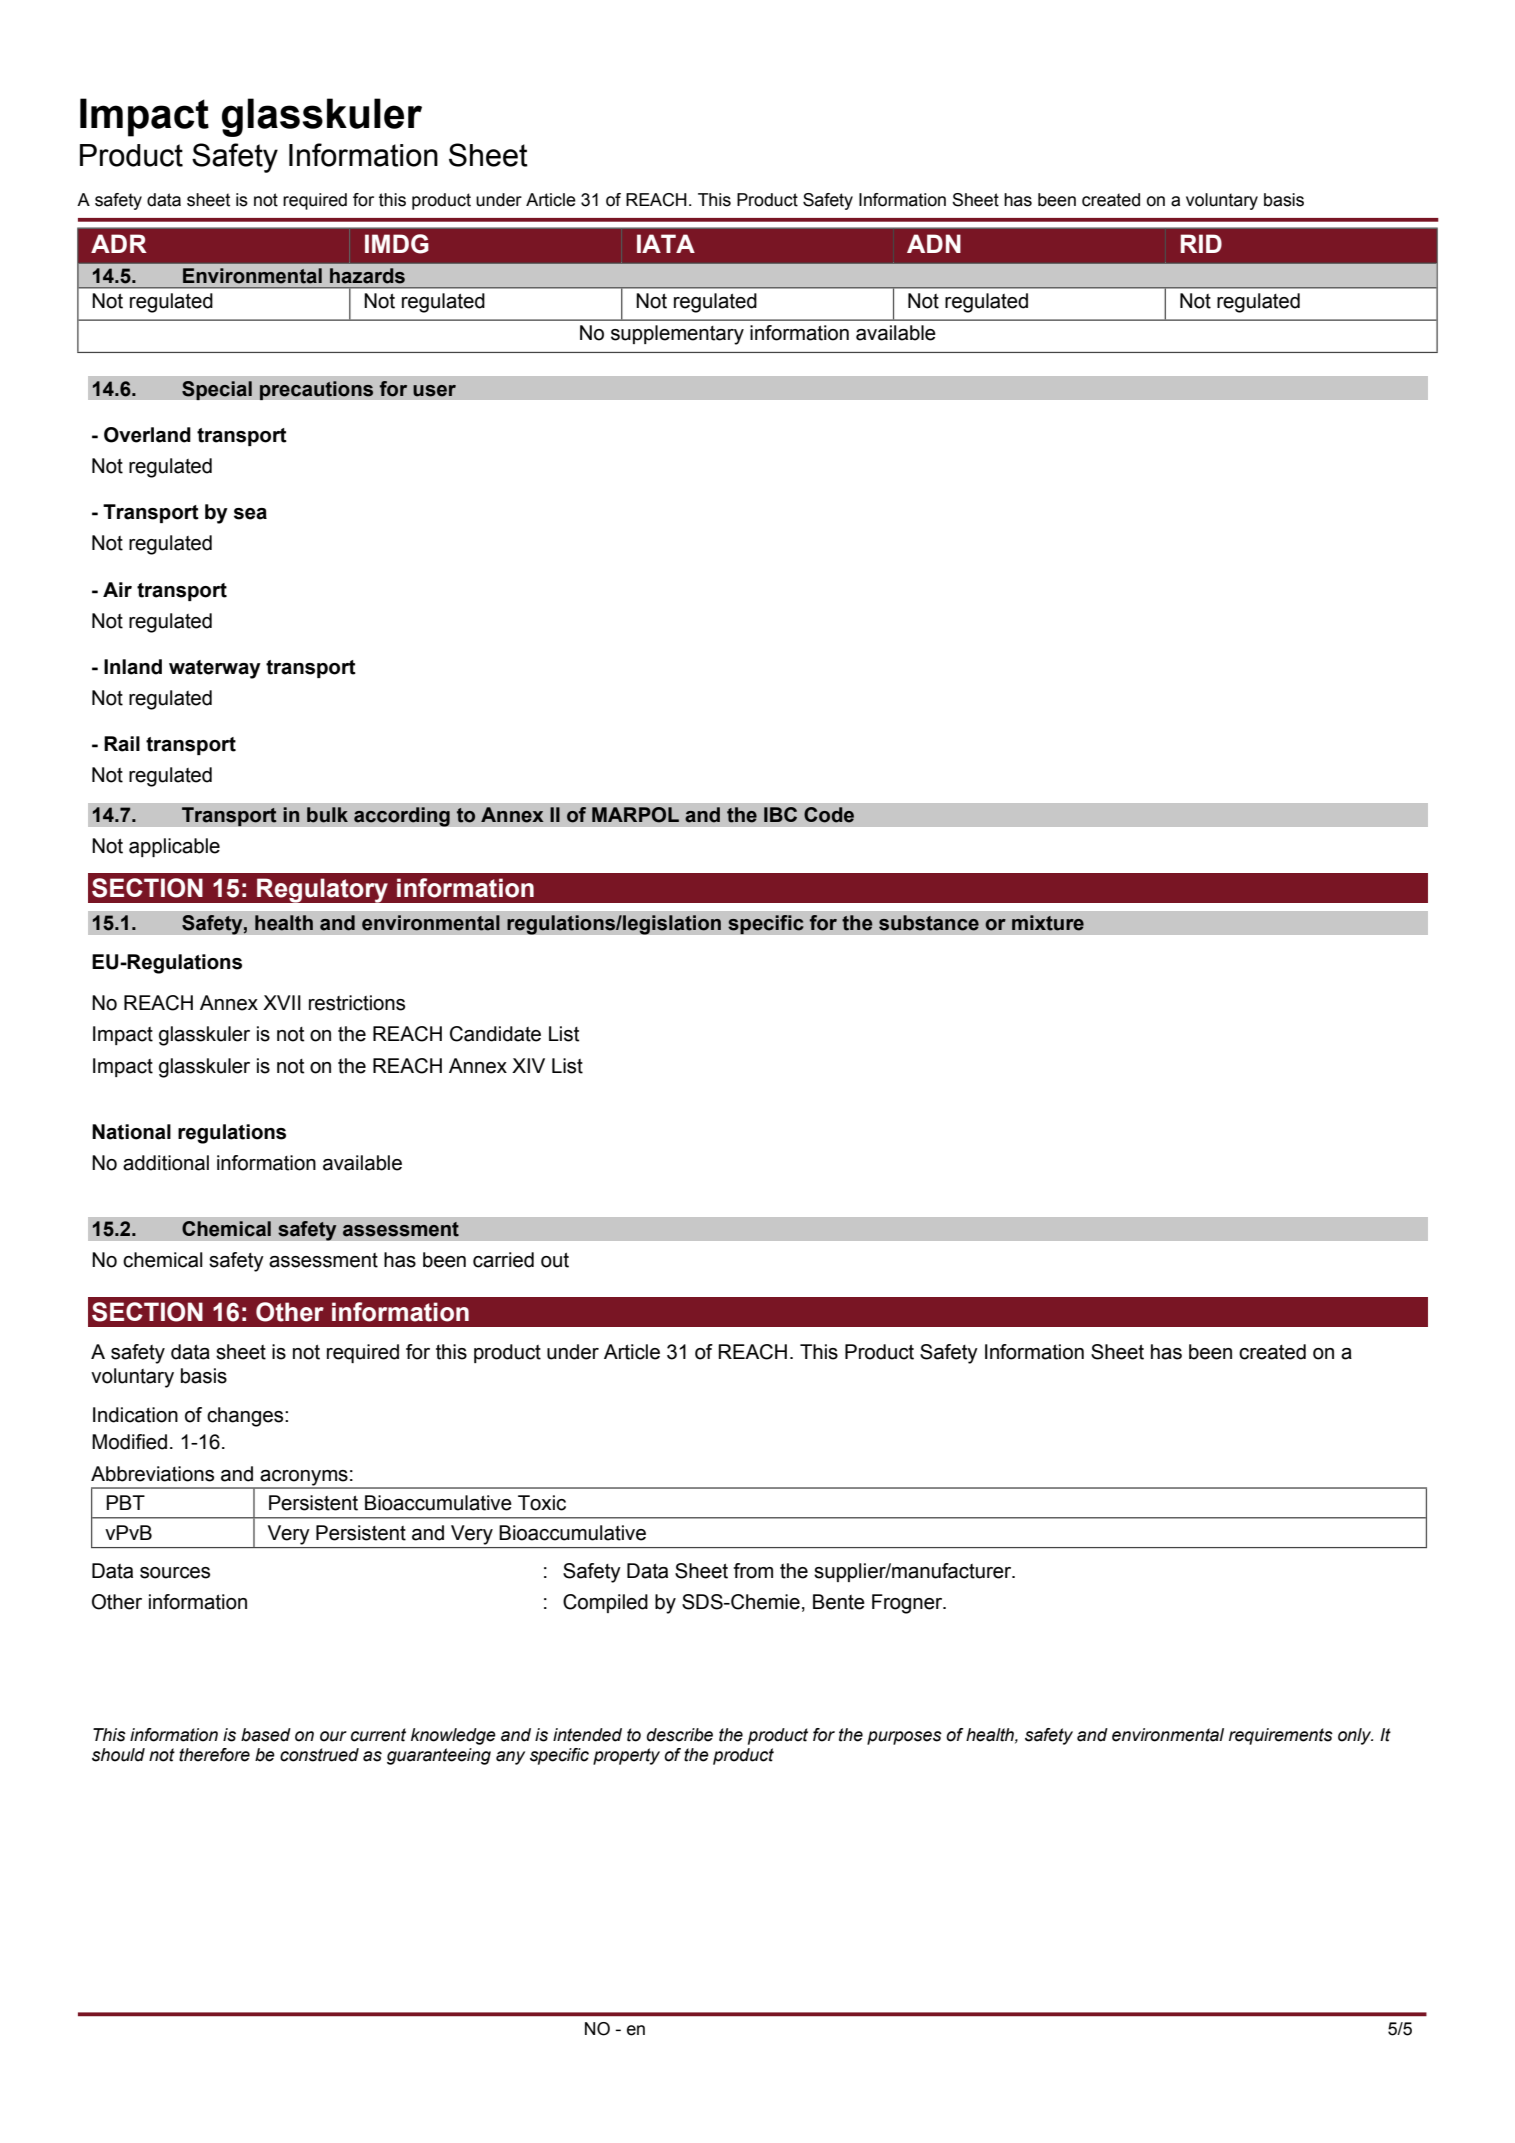 Image resolution: width=1515 pixels, height=2143 pixels. I want to click on Indication, so click(135, 1415).
